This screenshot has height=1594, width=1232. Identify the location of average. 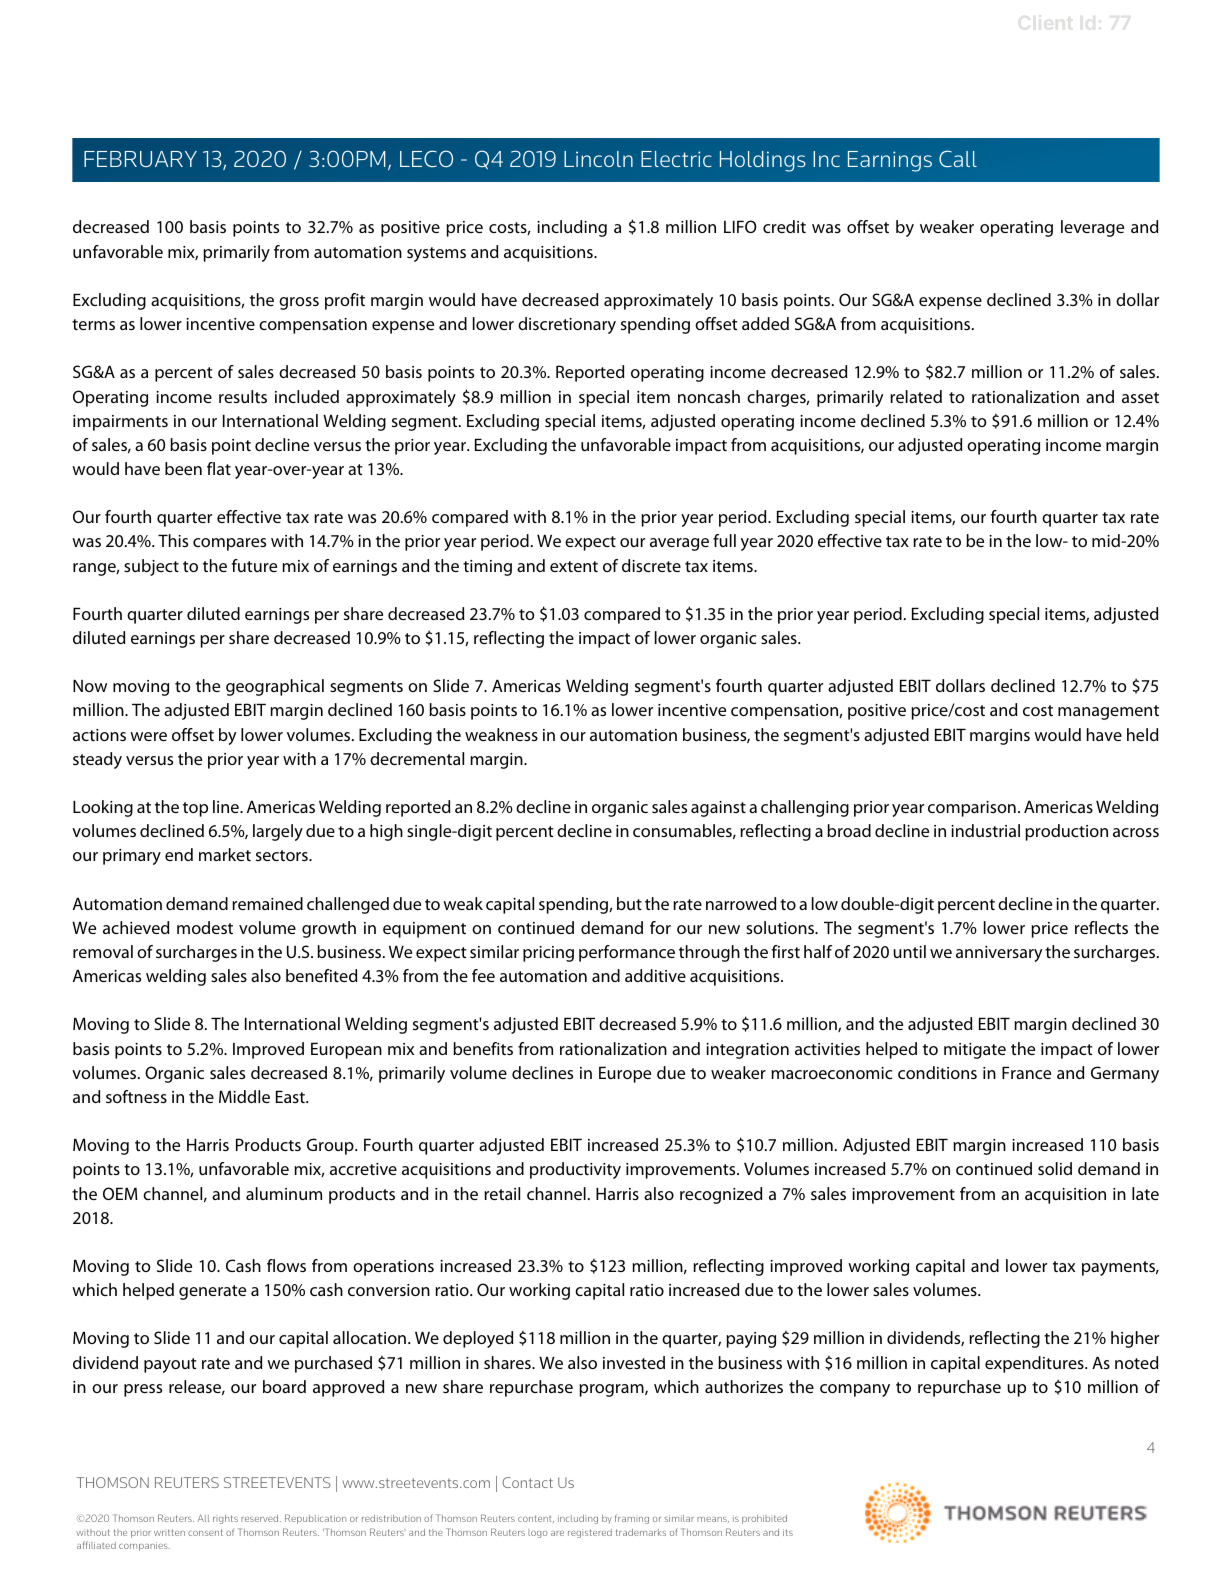
(679, 544).
